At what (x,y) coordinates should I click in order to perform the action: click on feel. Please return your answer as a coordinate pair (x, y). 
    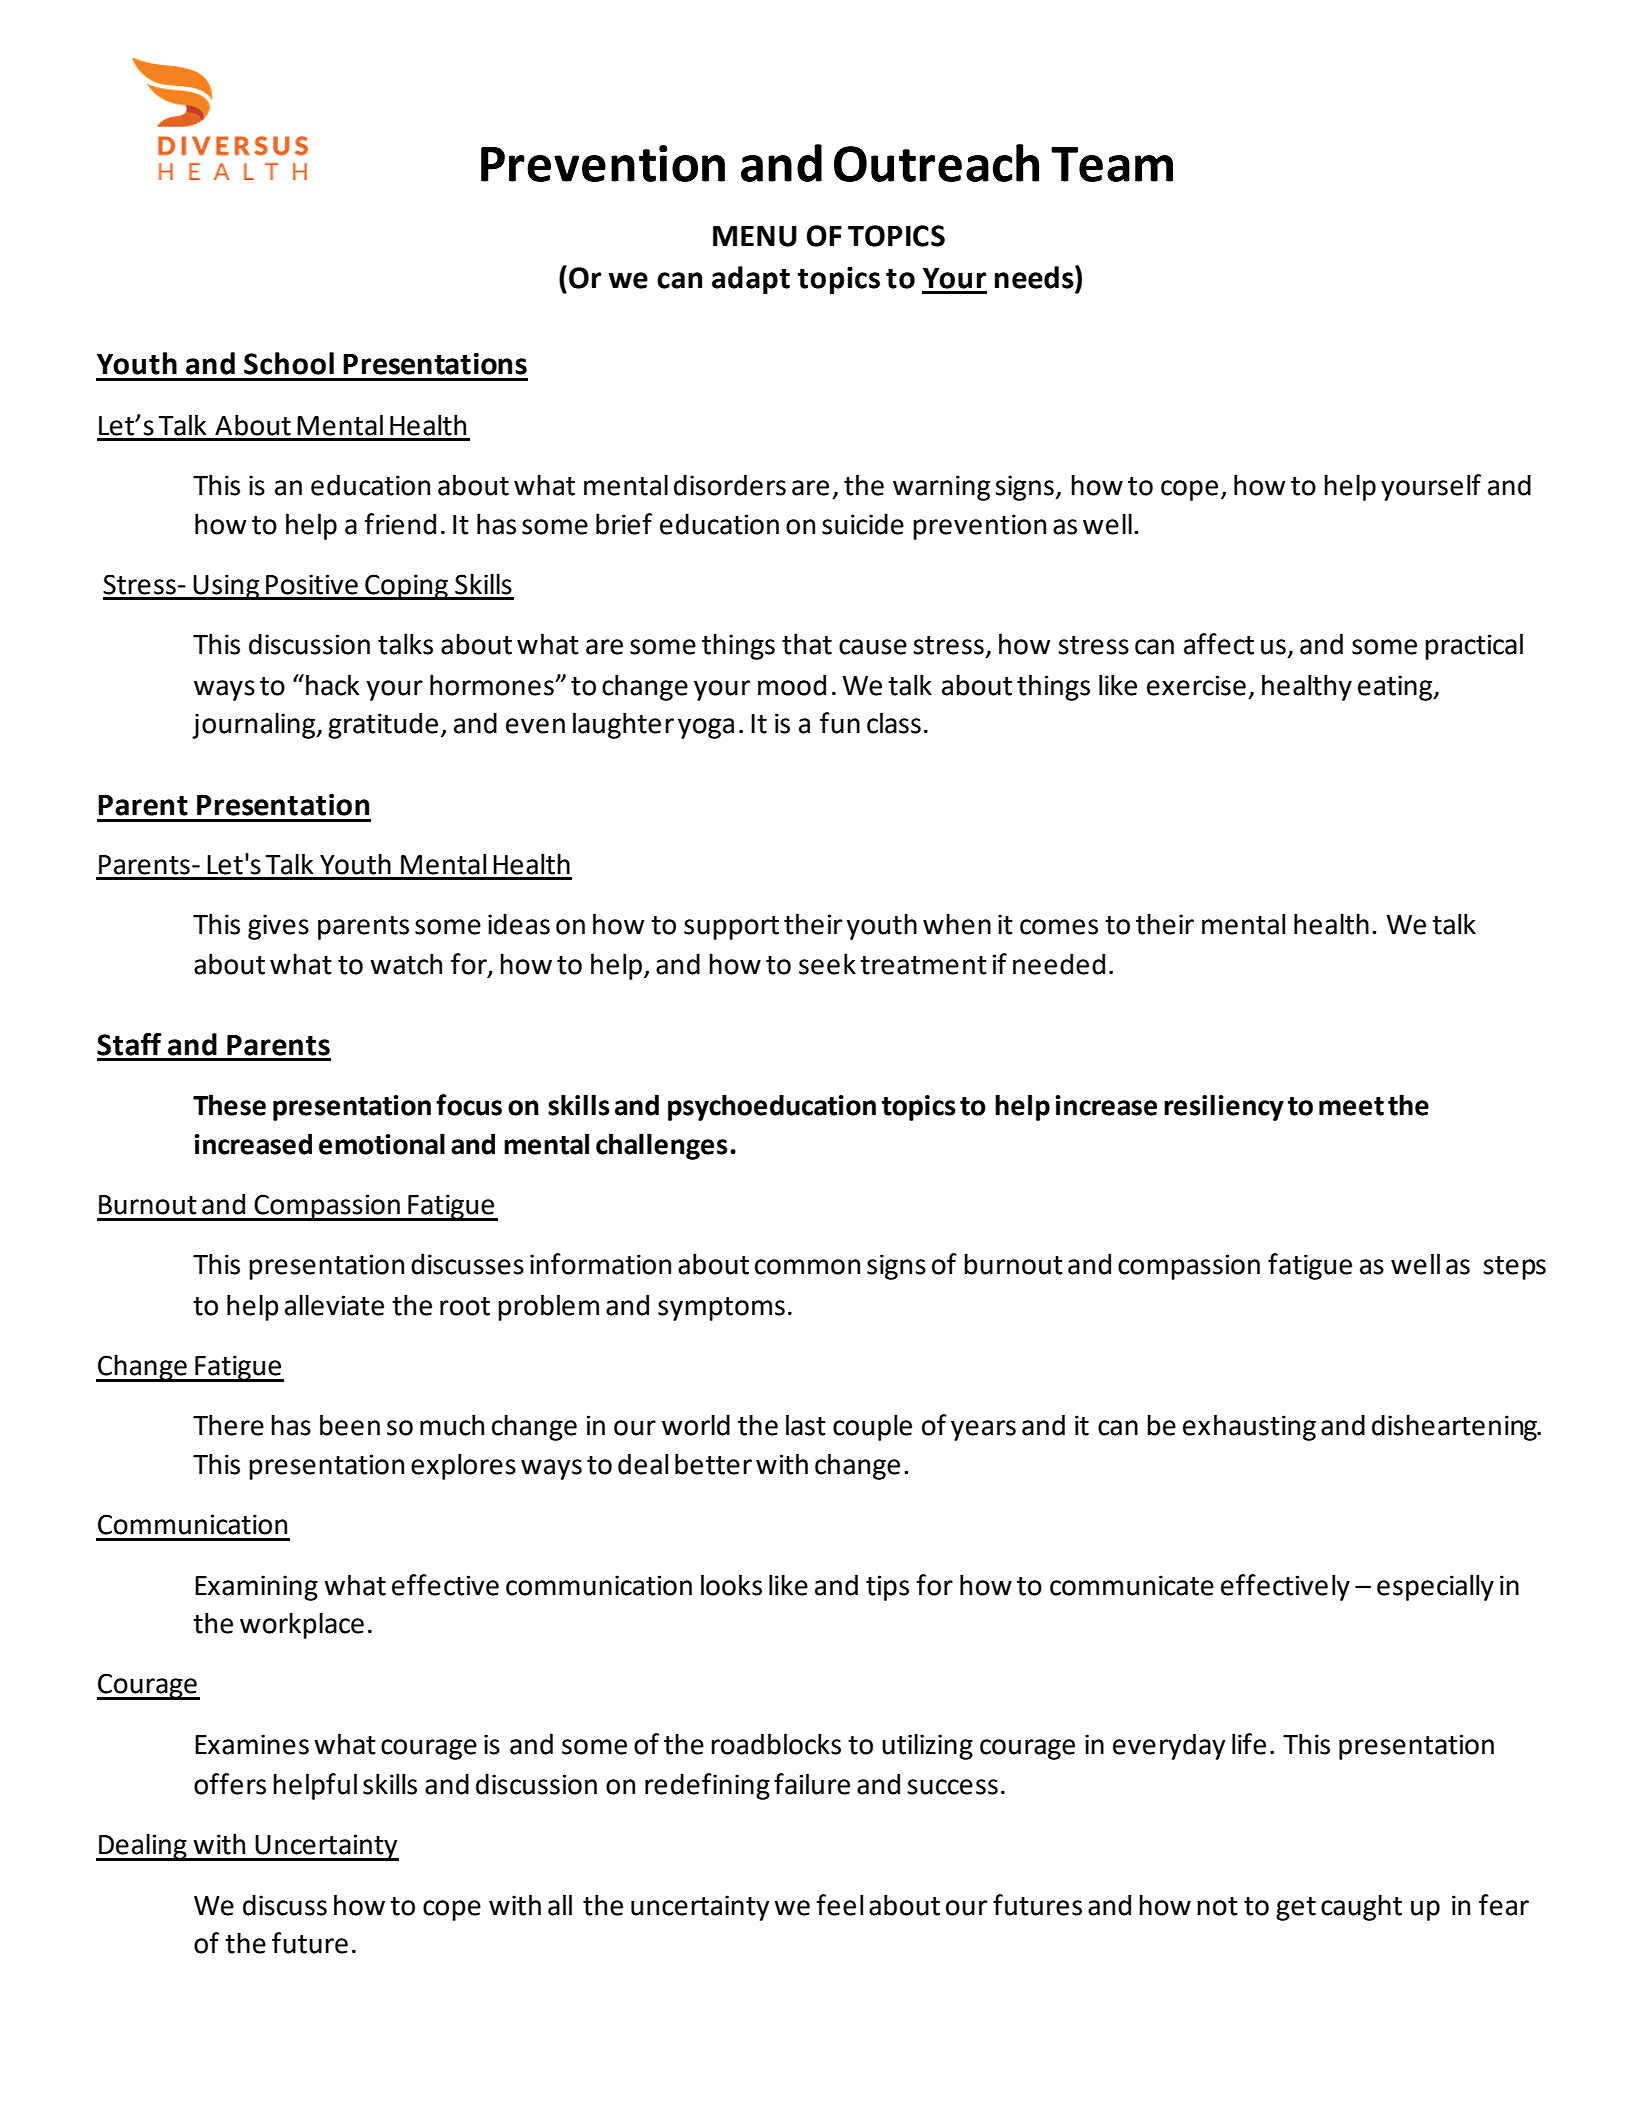
    Looking at the image, I should click on (839, 1905).
